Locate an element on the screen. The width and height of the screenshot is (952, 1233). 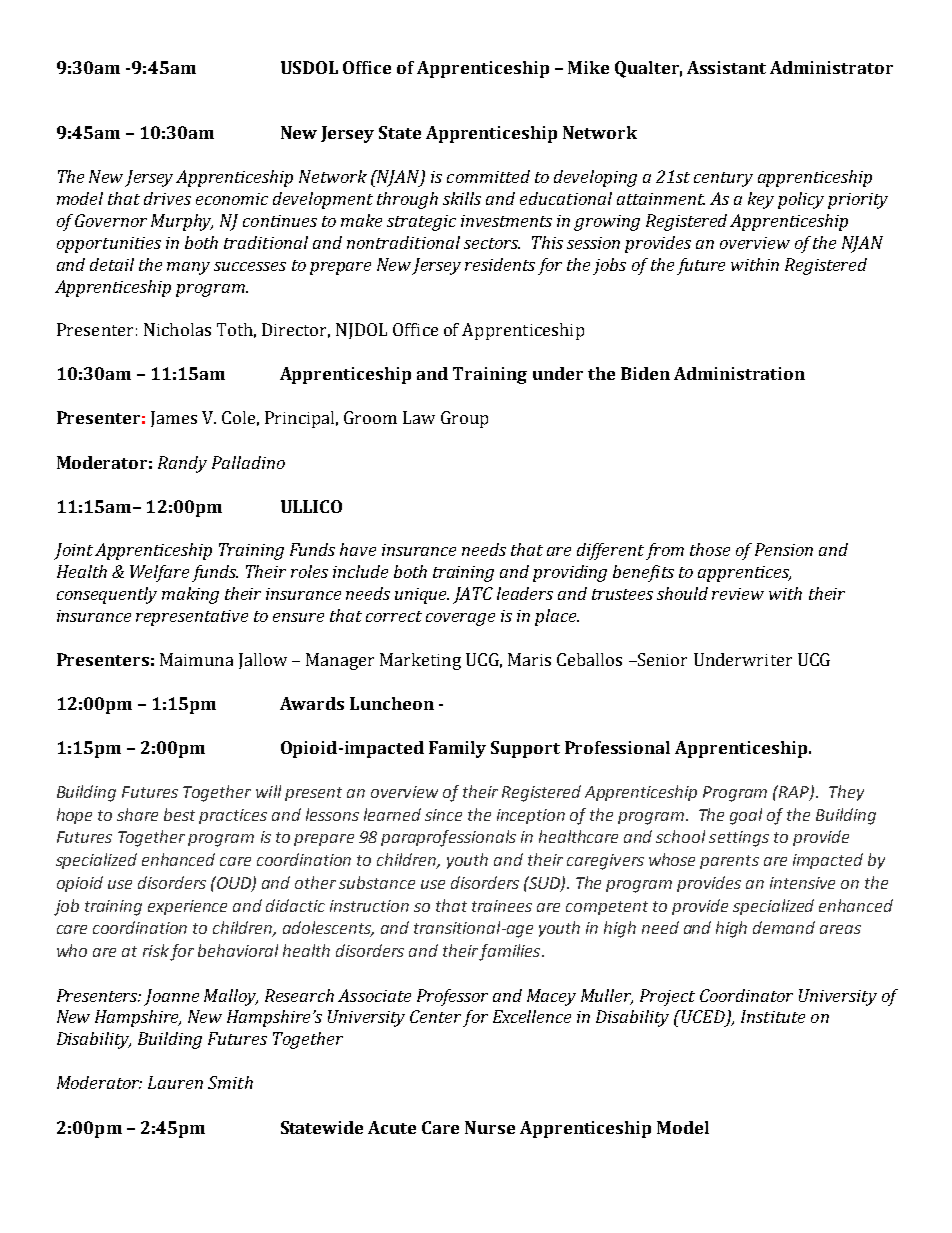
committed is located at coordinates (488, 176).
